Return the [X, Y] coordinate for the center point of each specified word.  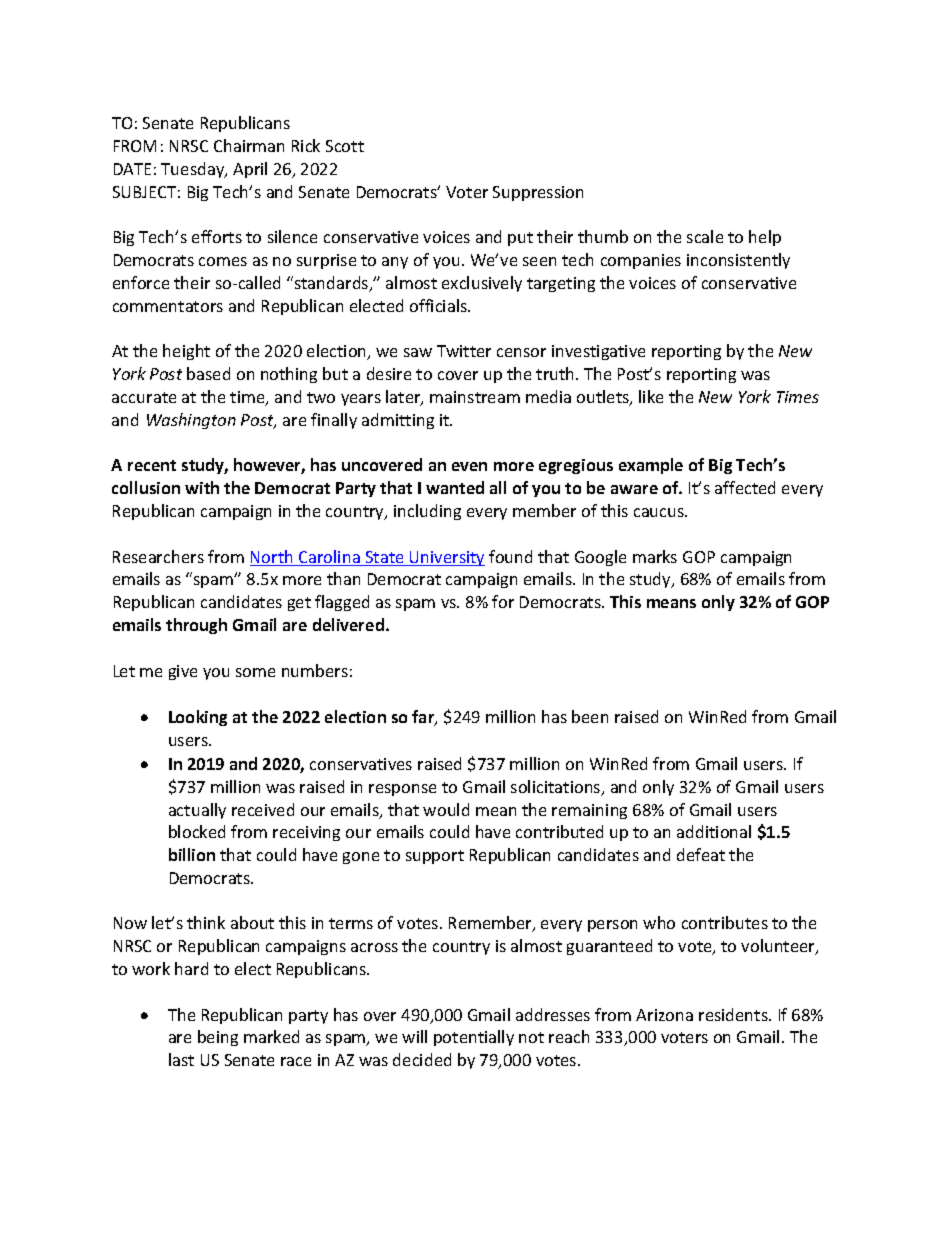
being [218, 1038]
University [446, 558]
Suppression [538, 193]
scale [705, 236]
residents [734, 1014]
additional [714, 831]
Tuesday [194, 170]
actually [197, 811]
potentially [474, 1038]
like [651, 396]
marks [655, 556]
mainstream [475, 397]
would [446, 809]
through [196, 626]
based [208, 373]
